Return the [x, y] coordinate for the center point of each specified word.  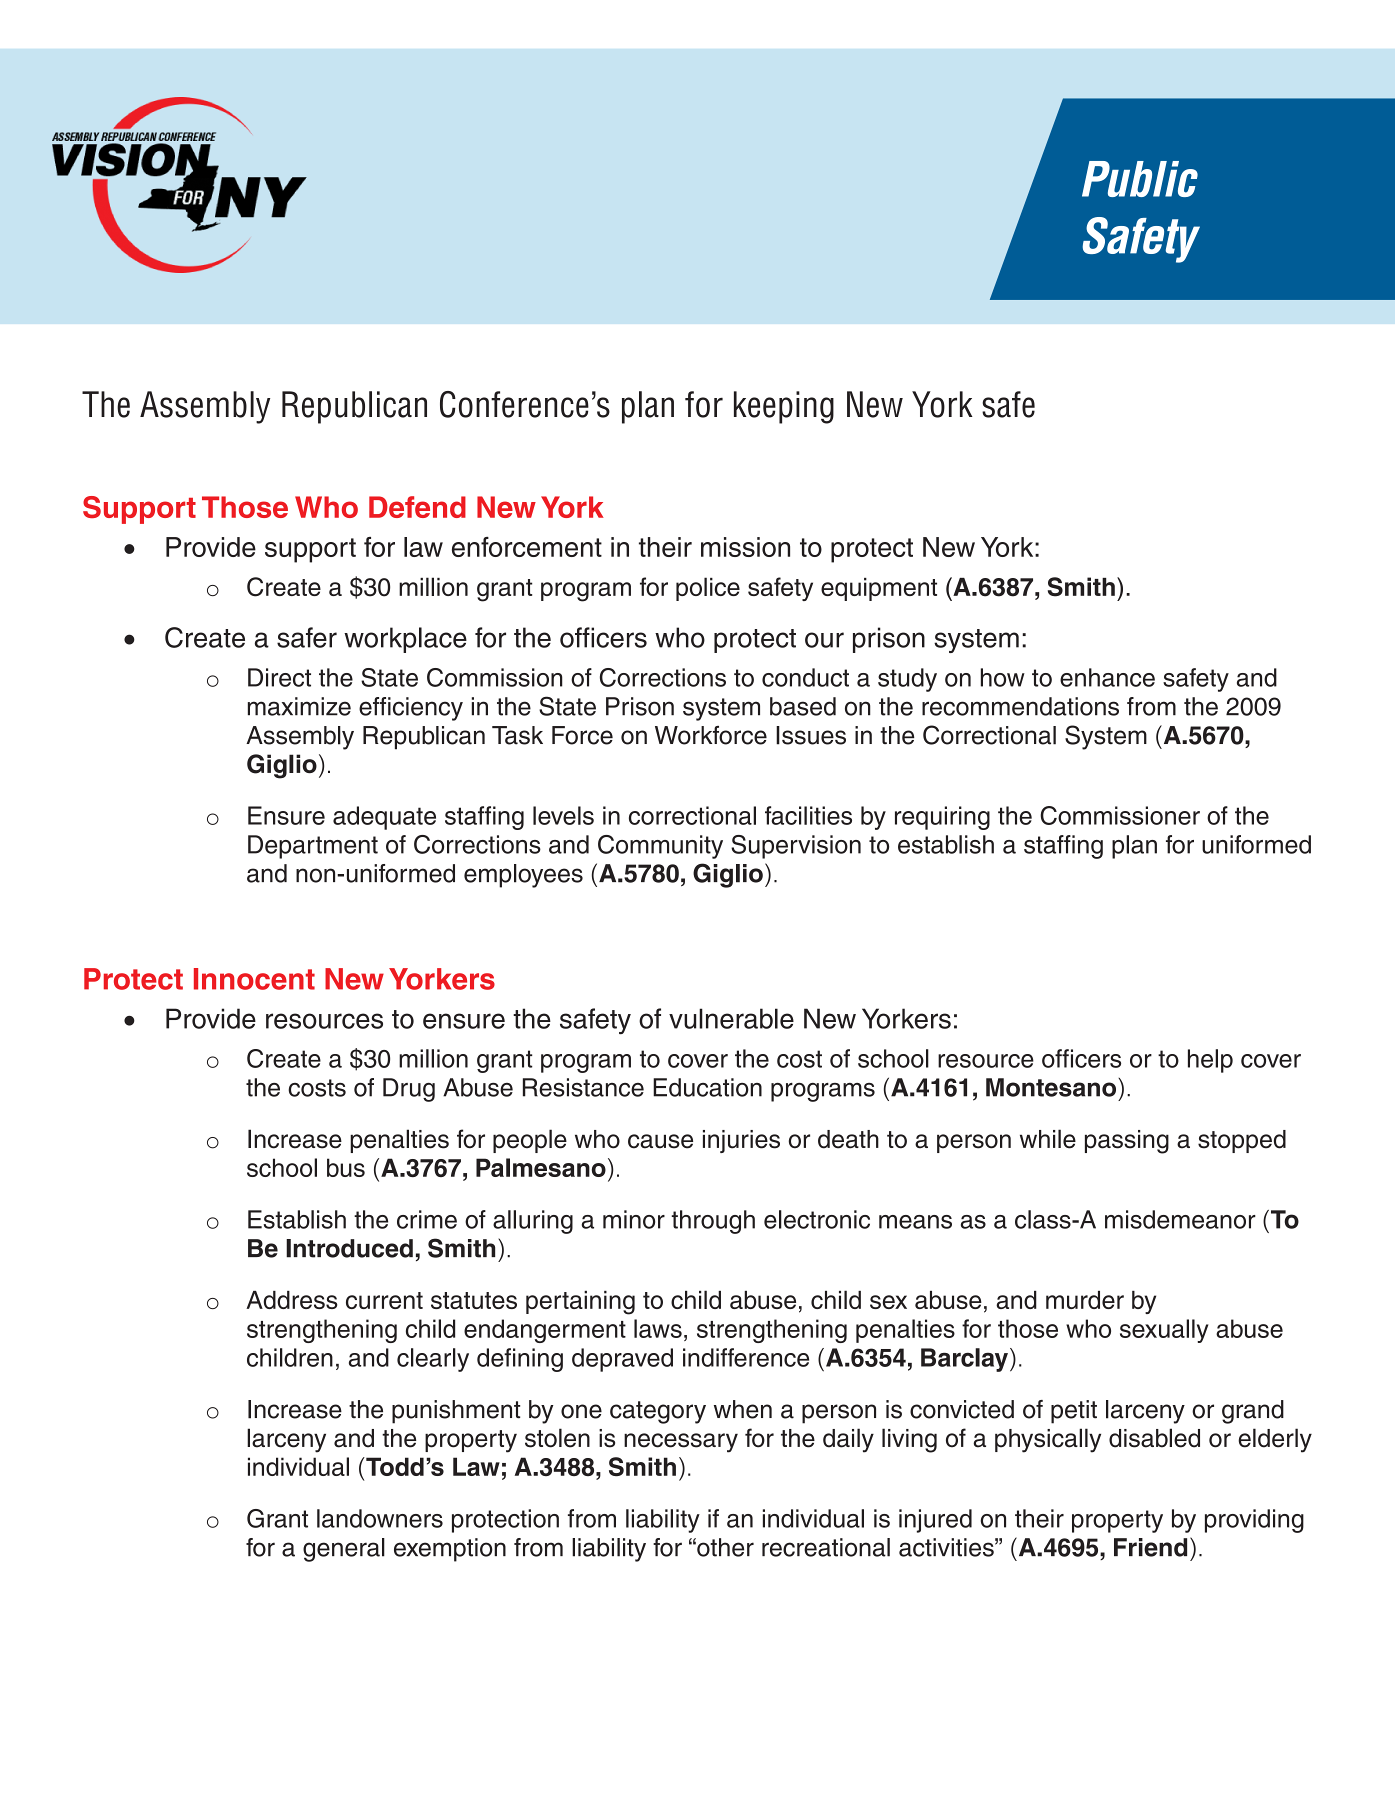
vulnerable [731, 1018]
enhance [1107, 677]
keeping [784, 407]
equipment [879, 589]
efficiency [411, 709]
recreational [826, 1547]
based [803, 706]
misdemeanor [1180, 1219]
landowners [380, 1518]
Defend [417, 507]
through [713, 1222]
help [1210, 1061]
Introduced [349, 1248]
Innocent [254, 979]
